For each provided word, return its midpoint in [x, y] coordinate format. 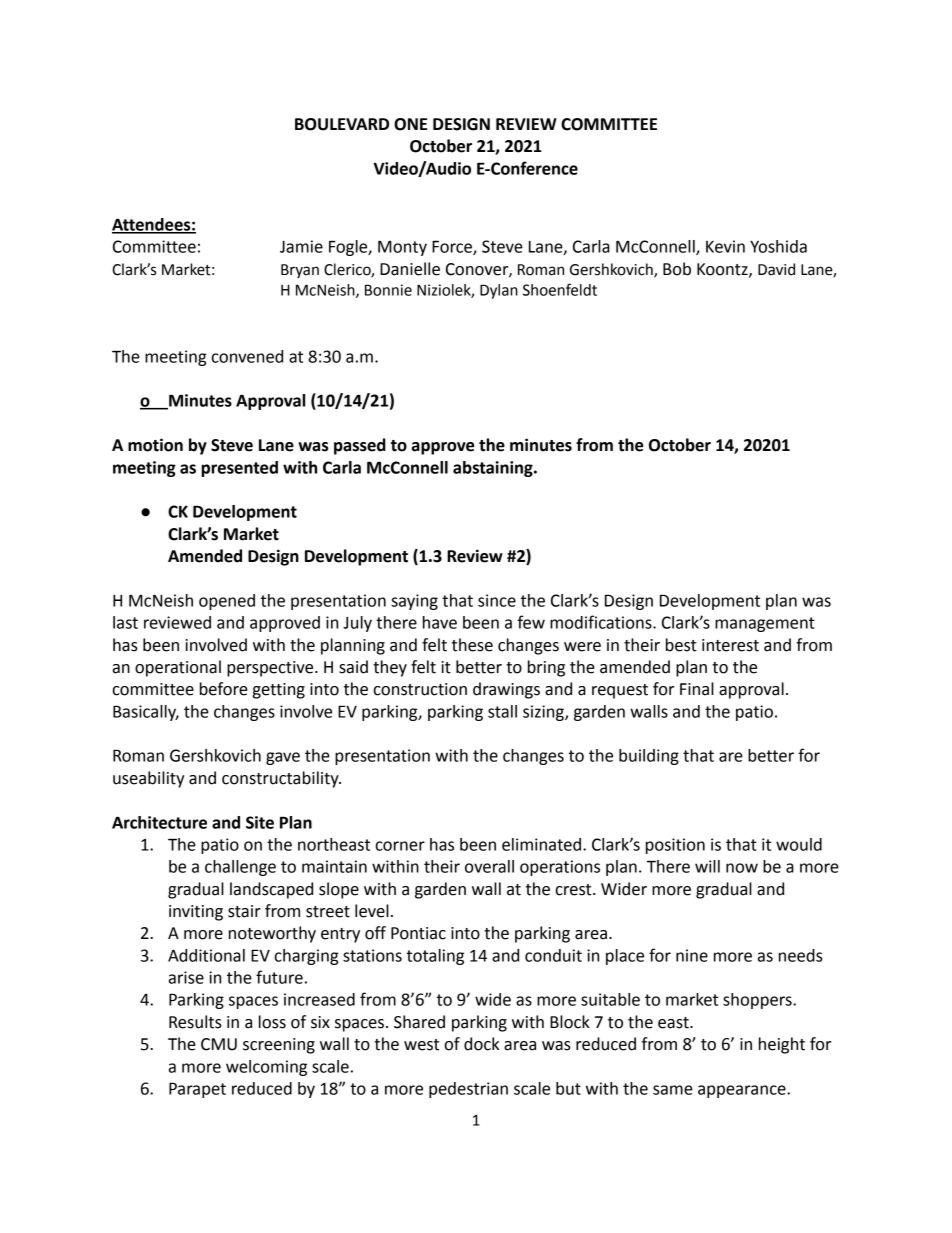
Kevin [725, 246]
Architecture [159, 822]
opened [227, 602]
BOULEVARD [342, 124]
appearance [743, 1091]
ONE [410, 124]
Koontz [723, 270]
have [440, 622]
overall [489, 866]
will [707, 866]
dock [481, 1044]
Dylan [499, 291]
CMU [219, 1044]
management [765, 624]
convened [247, 356]
